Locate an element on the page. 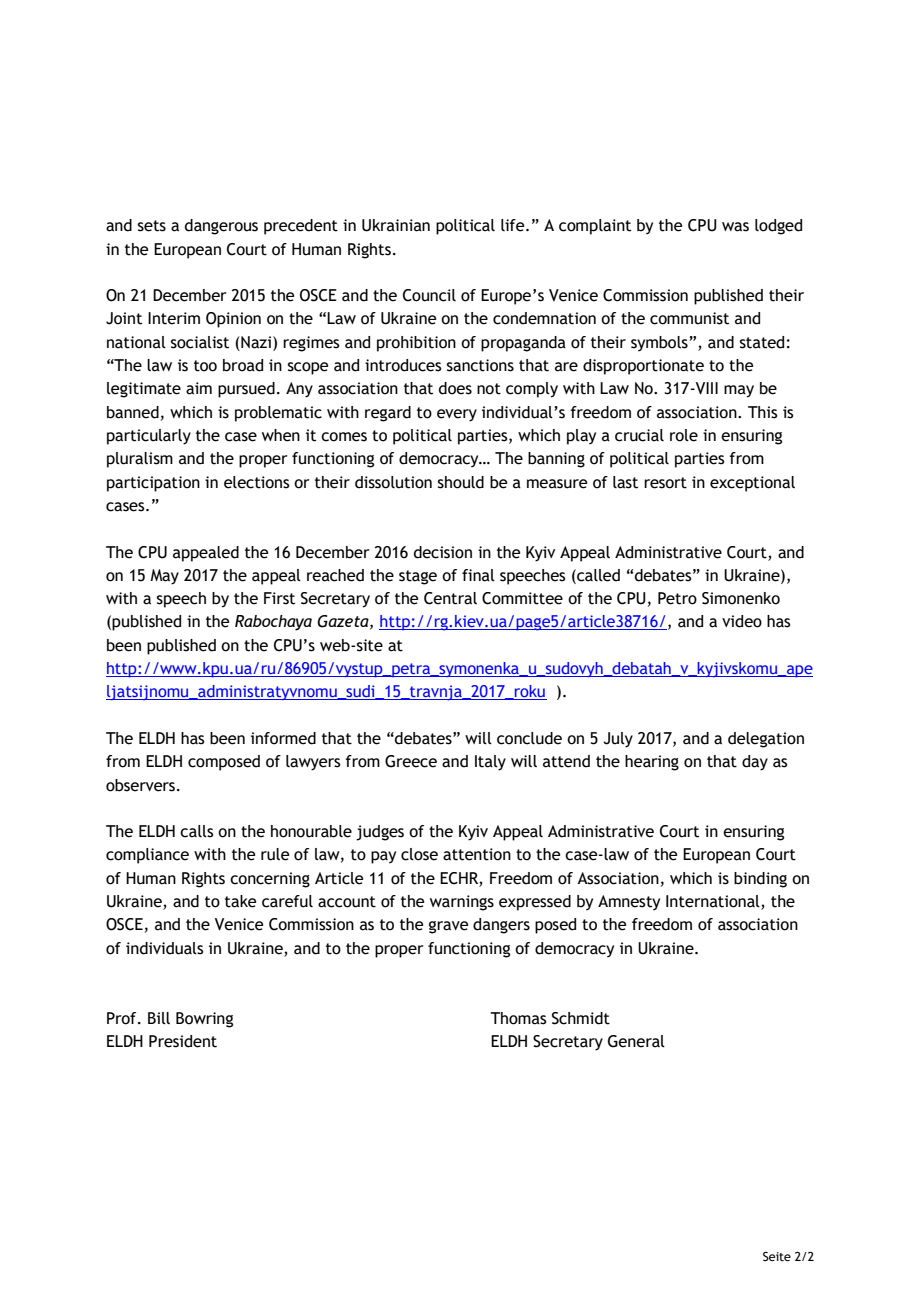  should is located at coordinates (461, 482).
